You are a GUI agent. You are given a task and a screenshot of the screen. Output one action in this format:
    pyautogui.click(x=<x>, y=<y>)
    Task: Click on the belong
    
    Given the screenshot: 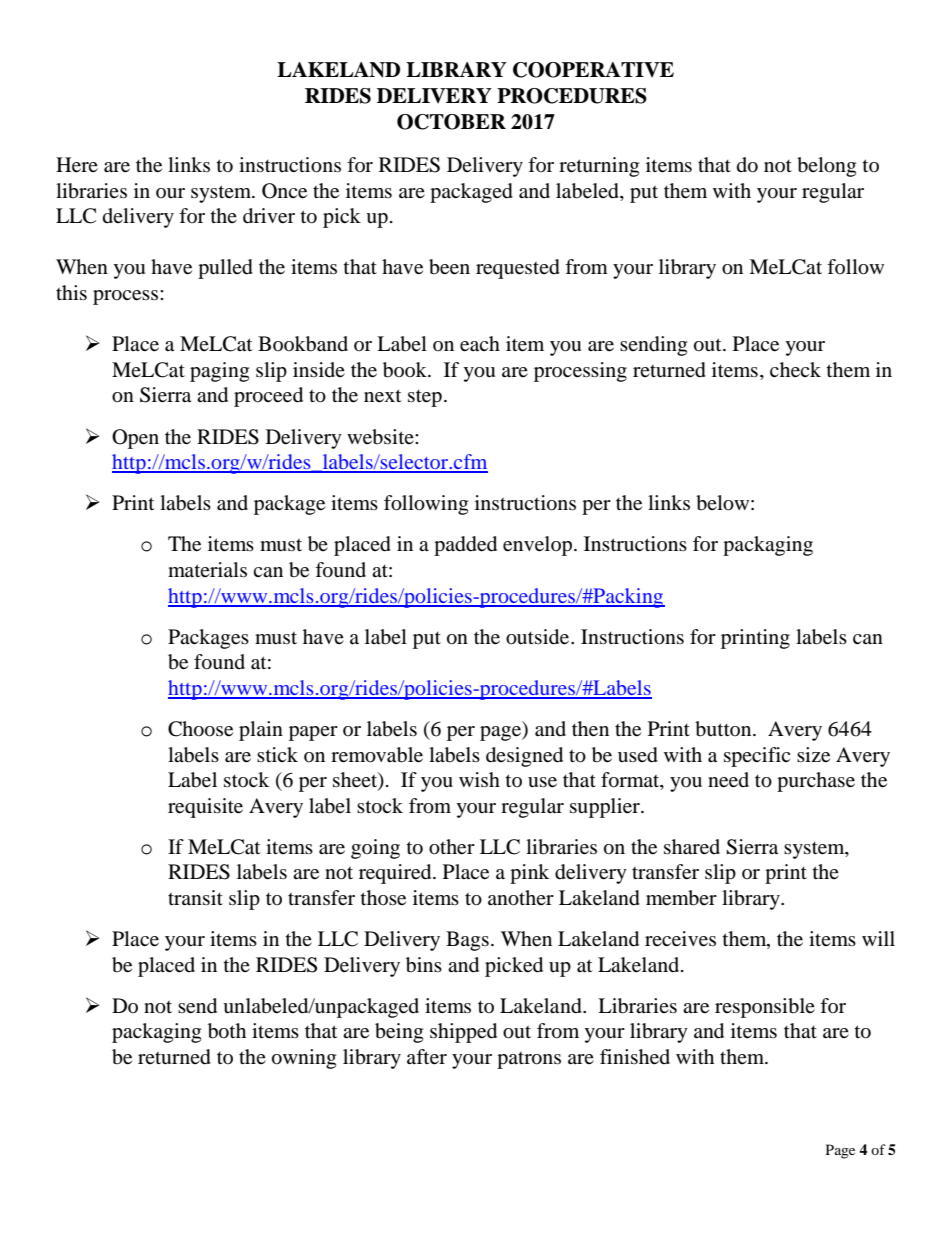 What is the action you would take?
    pyautogui.click(x=826, y=167)
